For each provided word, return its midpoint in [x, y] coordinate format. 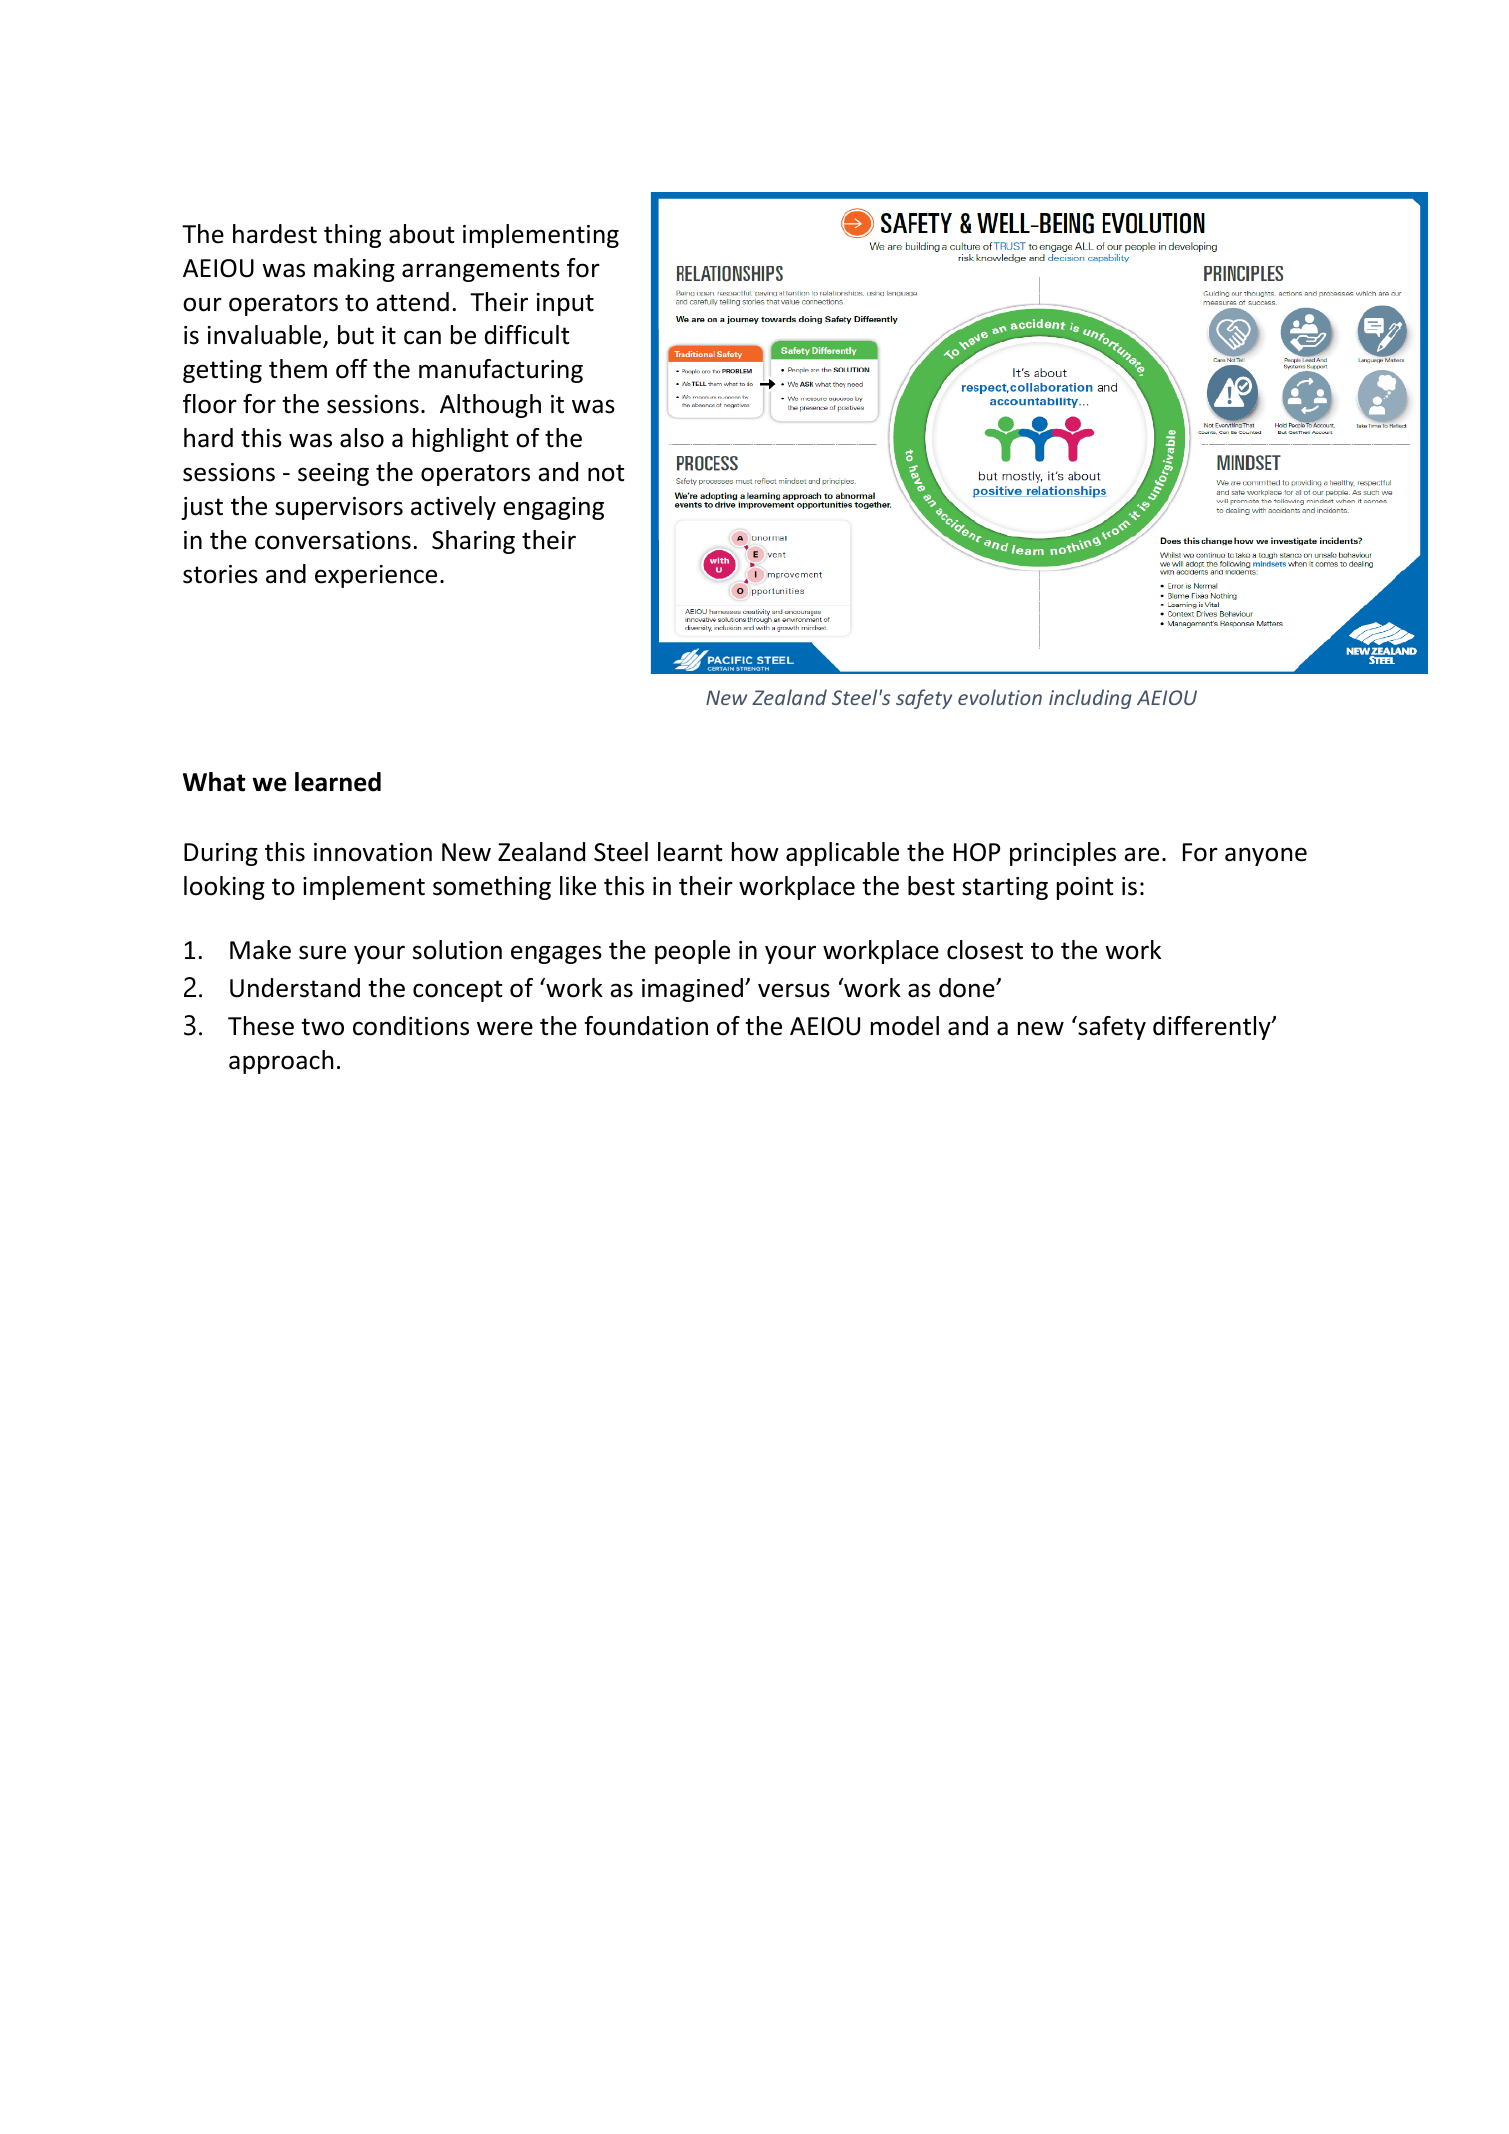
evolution [1000, 697]
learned [338, 782]
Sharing [473, 542]
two [322, 1027]
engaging [553, 508]
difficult [527, 335]
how [755, 852]
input [565, 304]
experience [376, 576]
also [362, 438]
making [354, 270]
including [1090, 699]
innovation [373, 852]
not [606, 473]
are [1141, 854]
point [1085, 888]
